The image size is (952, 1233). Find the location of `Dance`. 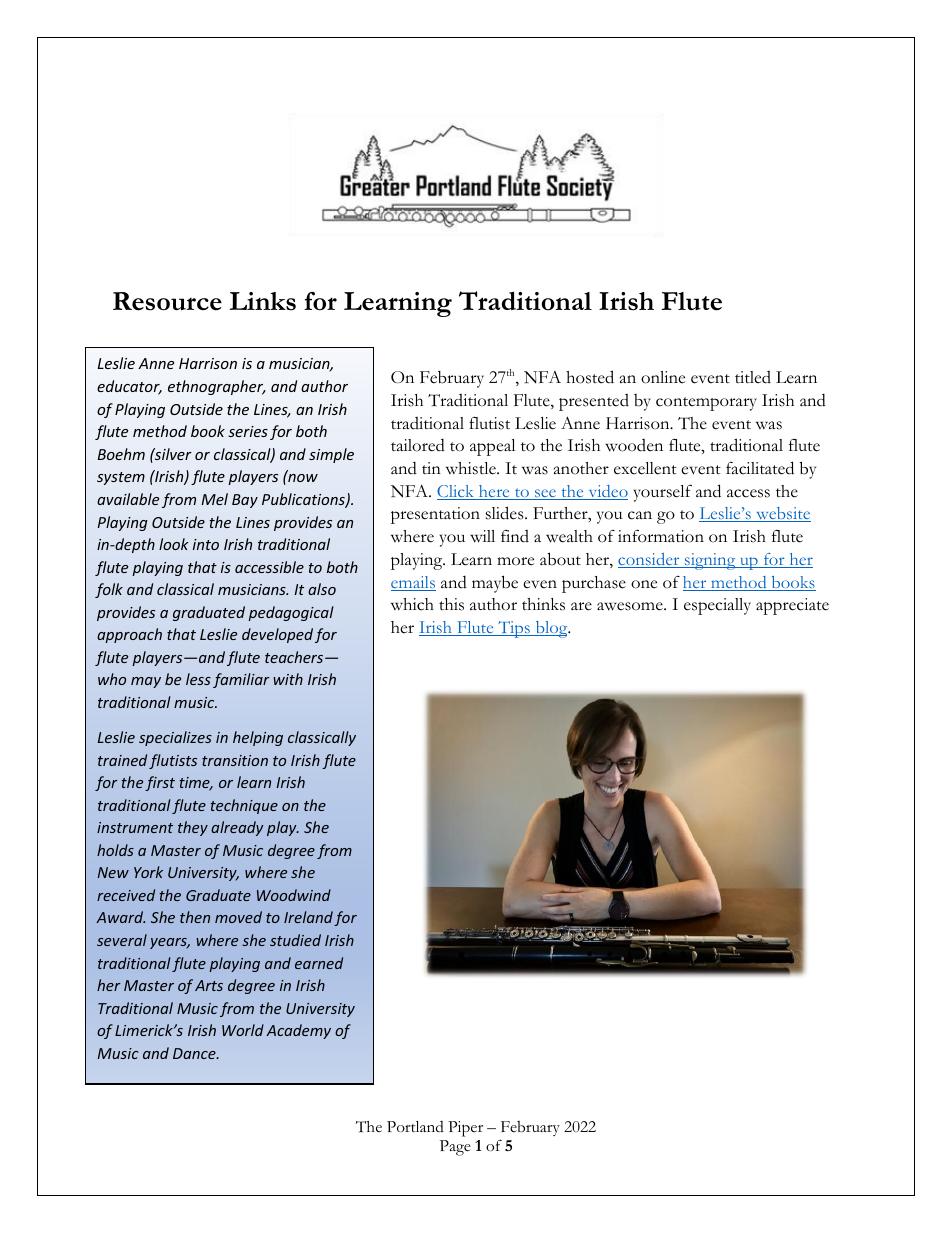

Dance is located at coordinates (195, 1053).
